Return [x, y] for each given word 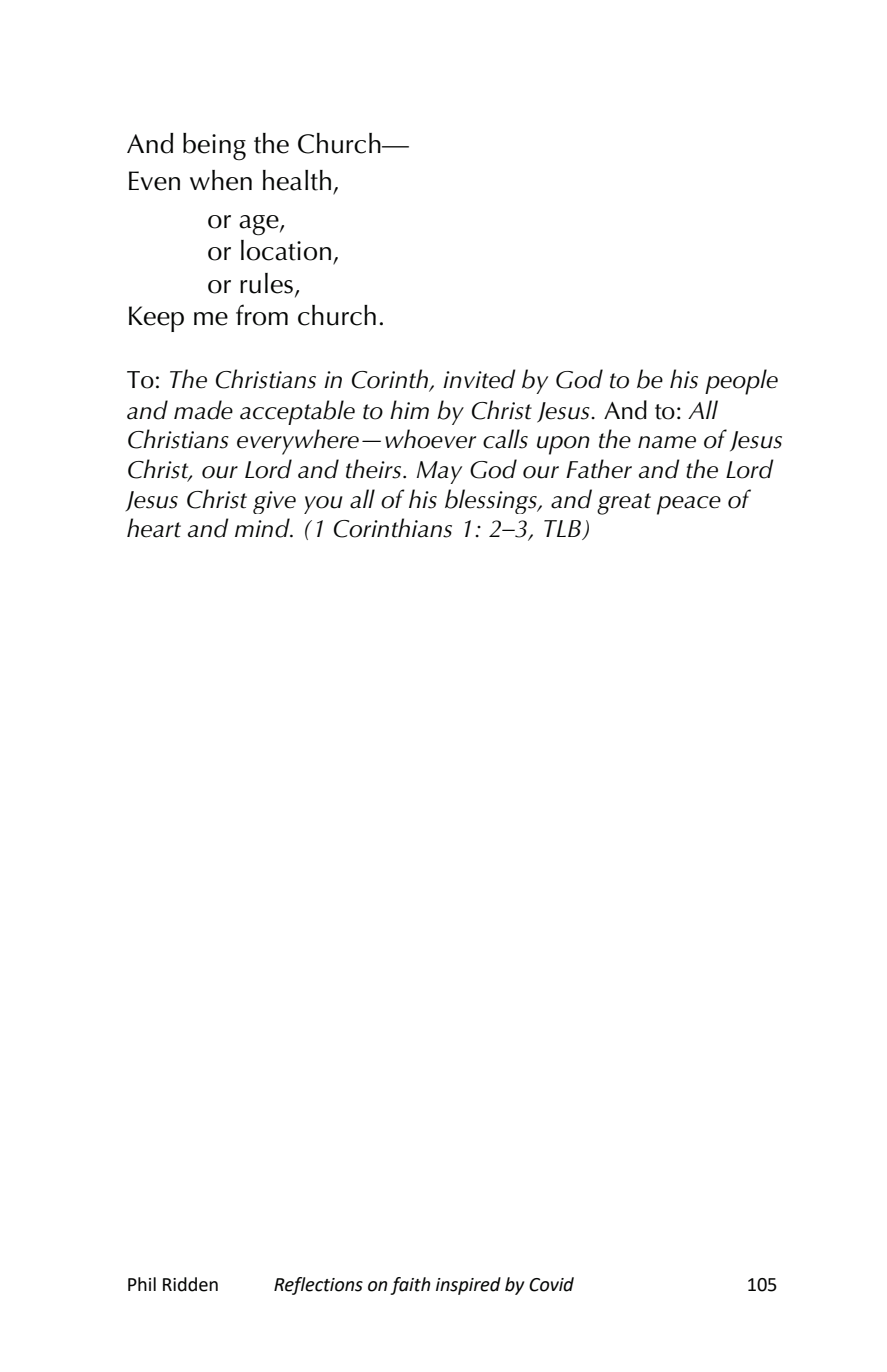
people [741, 382]
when [221, 180]
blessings [492, 501]
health [297, 180]
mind [263, 528]
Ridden [190, 1284]
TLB [563, 530]
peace [689, 505]
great [624, 504]
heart [154, 528]
